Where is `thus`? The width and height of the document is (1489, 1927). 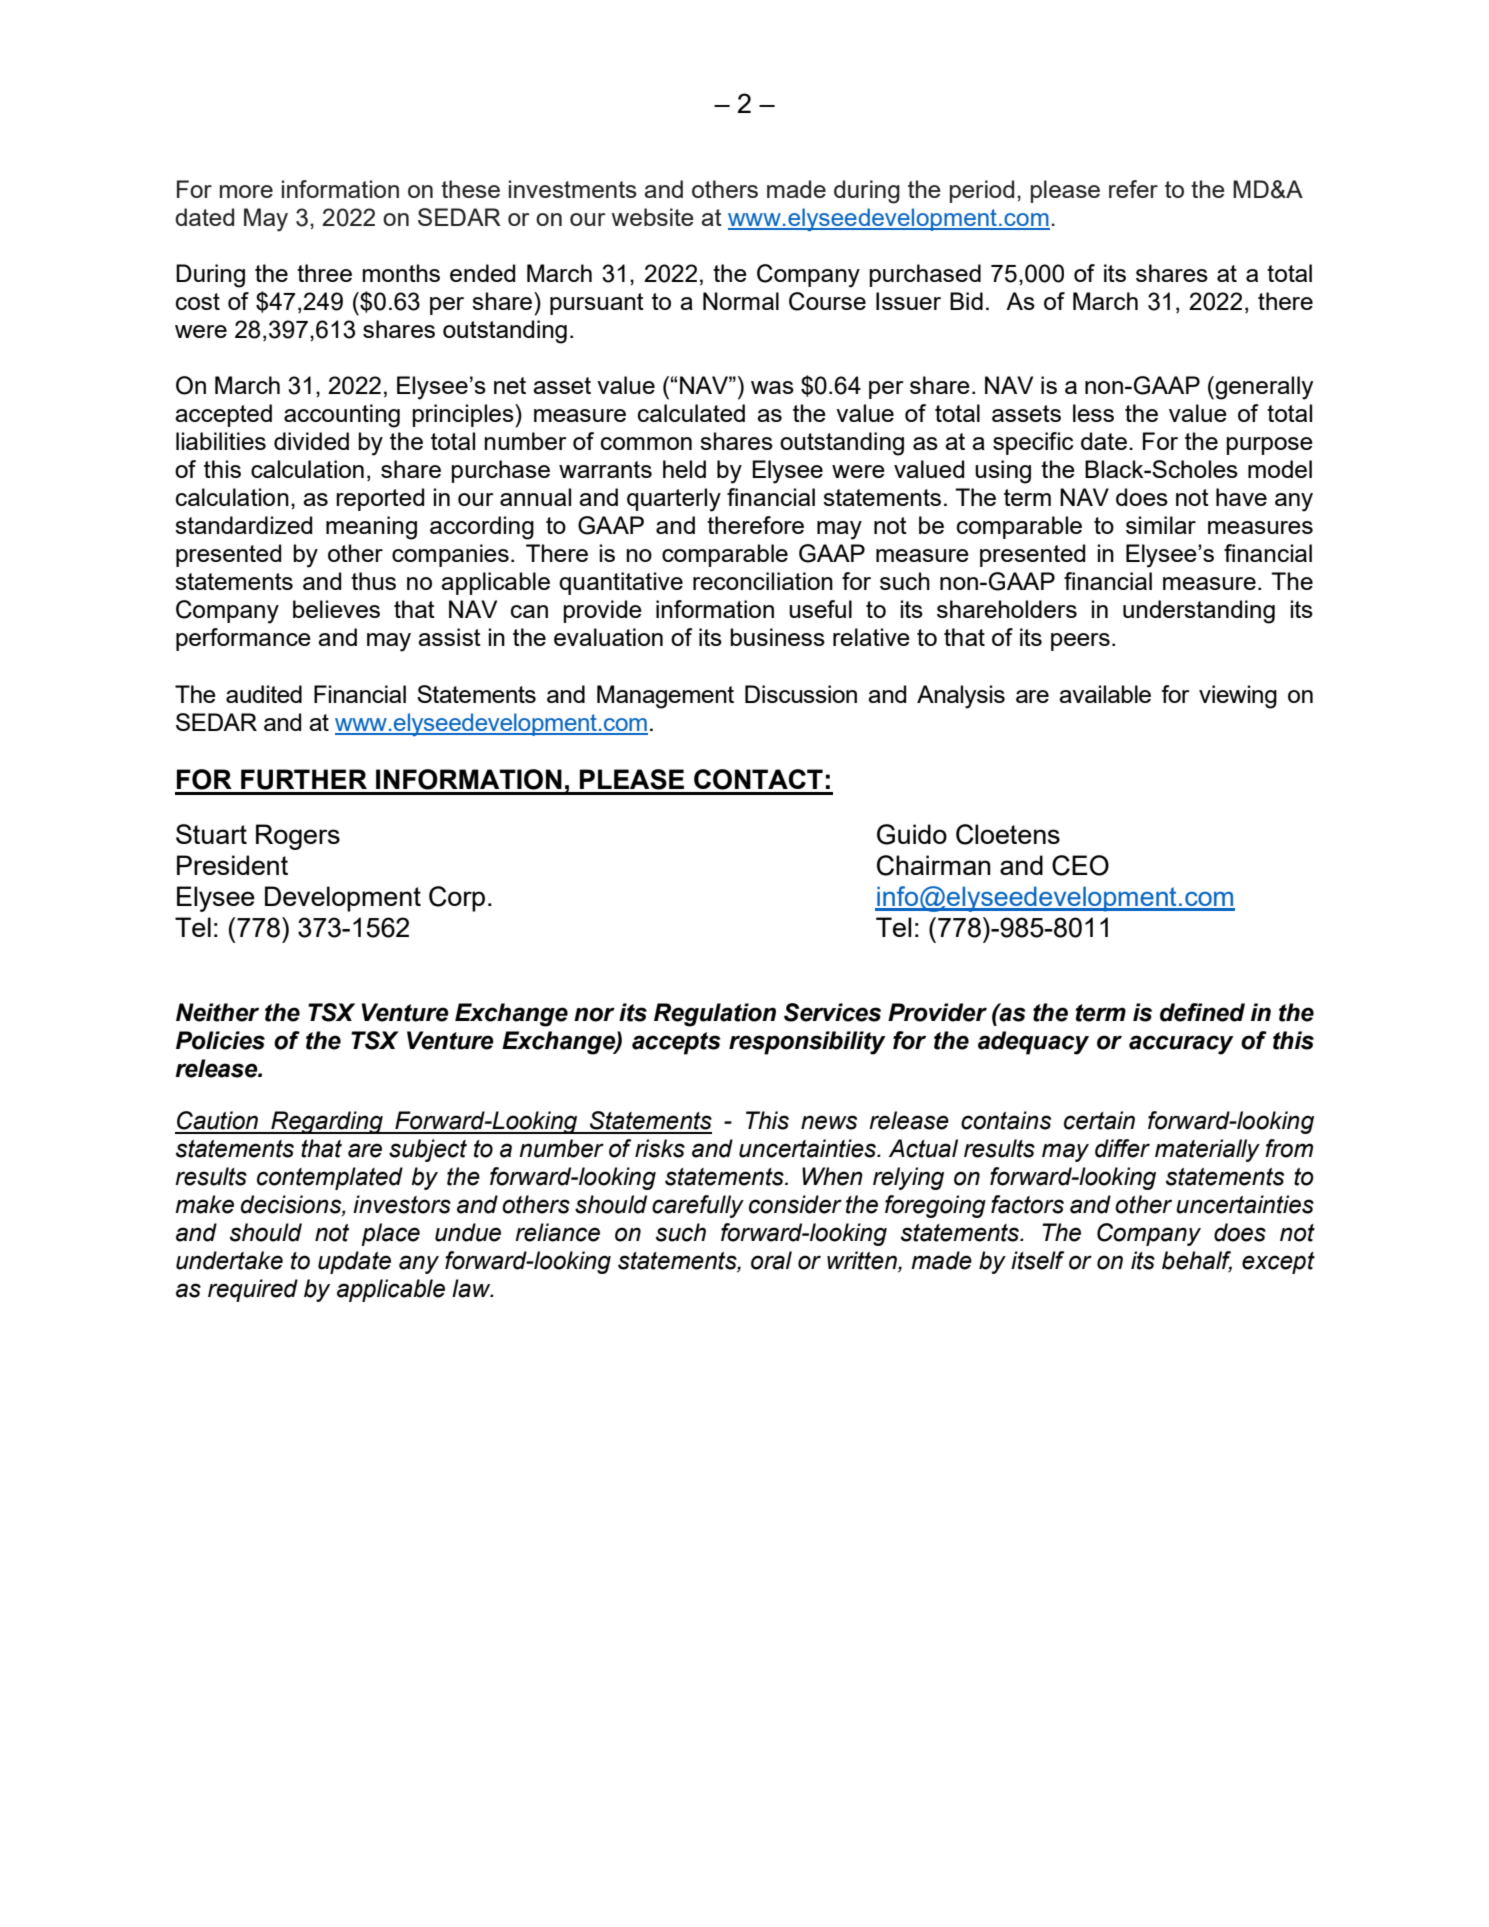 thus is located at coordinates (373, 581).
